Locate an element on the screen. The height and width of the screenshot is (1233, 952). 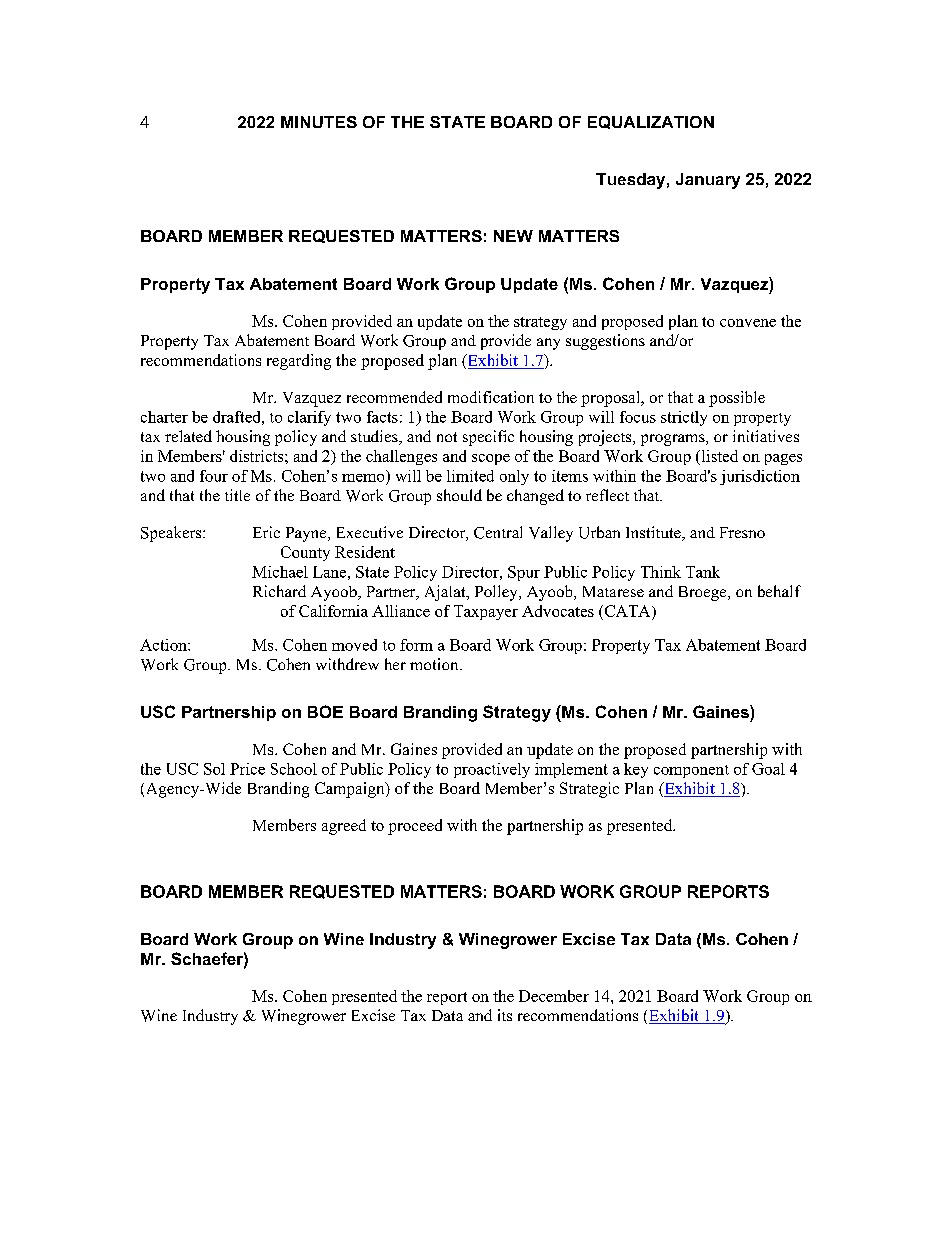
Tank is located at coordinates (703, 572).
